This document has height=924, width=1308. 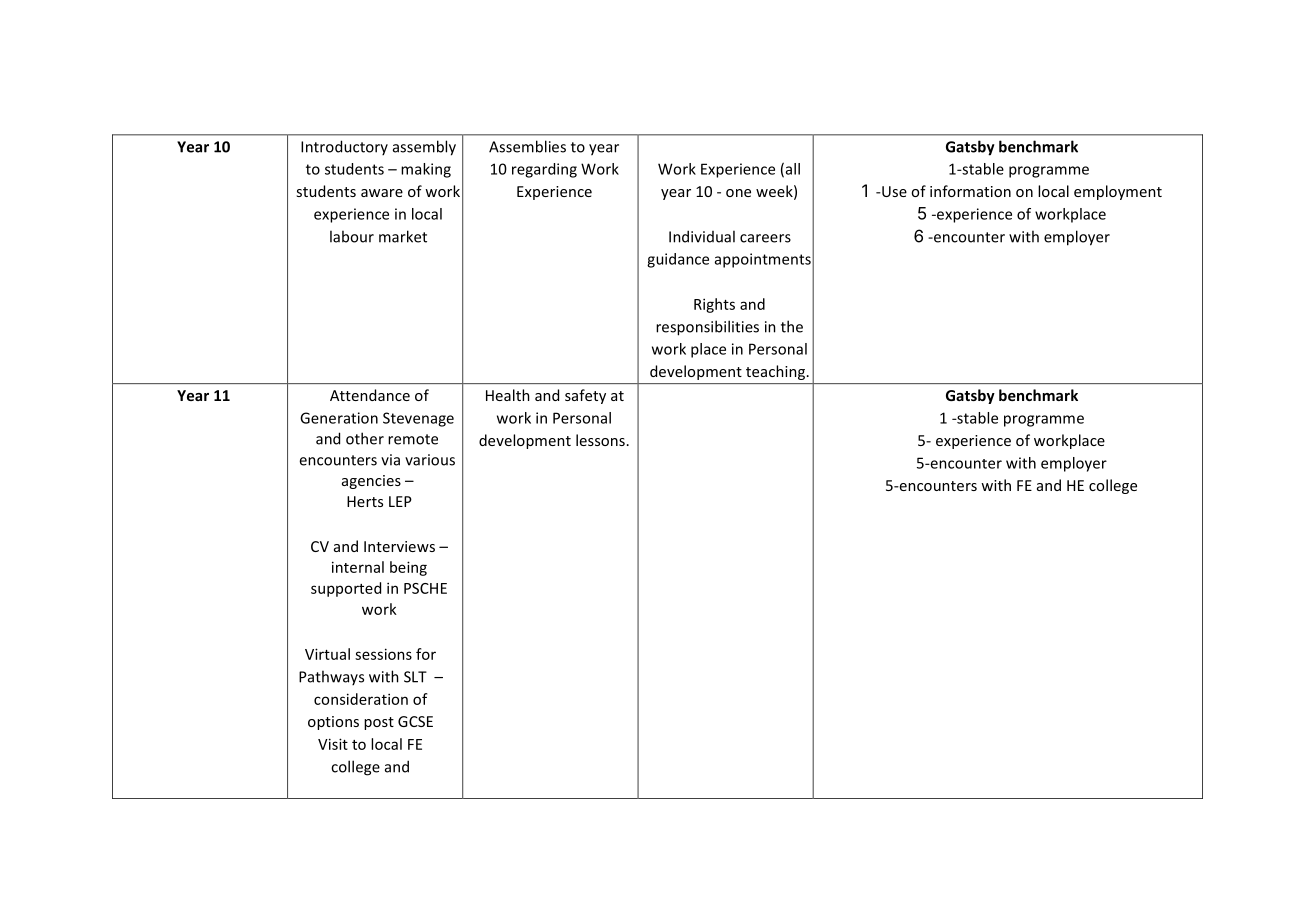 What do you see at coordinates (970, 191) in the document?
I see `information` at bounding box center [970, 191].
